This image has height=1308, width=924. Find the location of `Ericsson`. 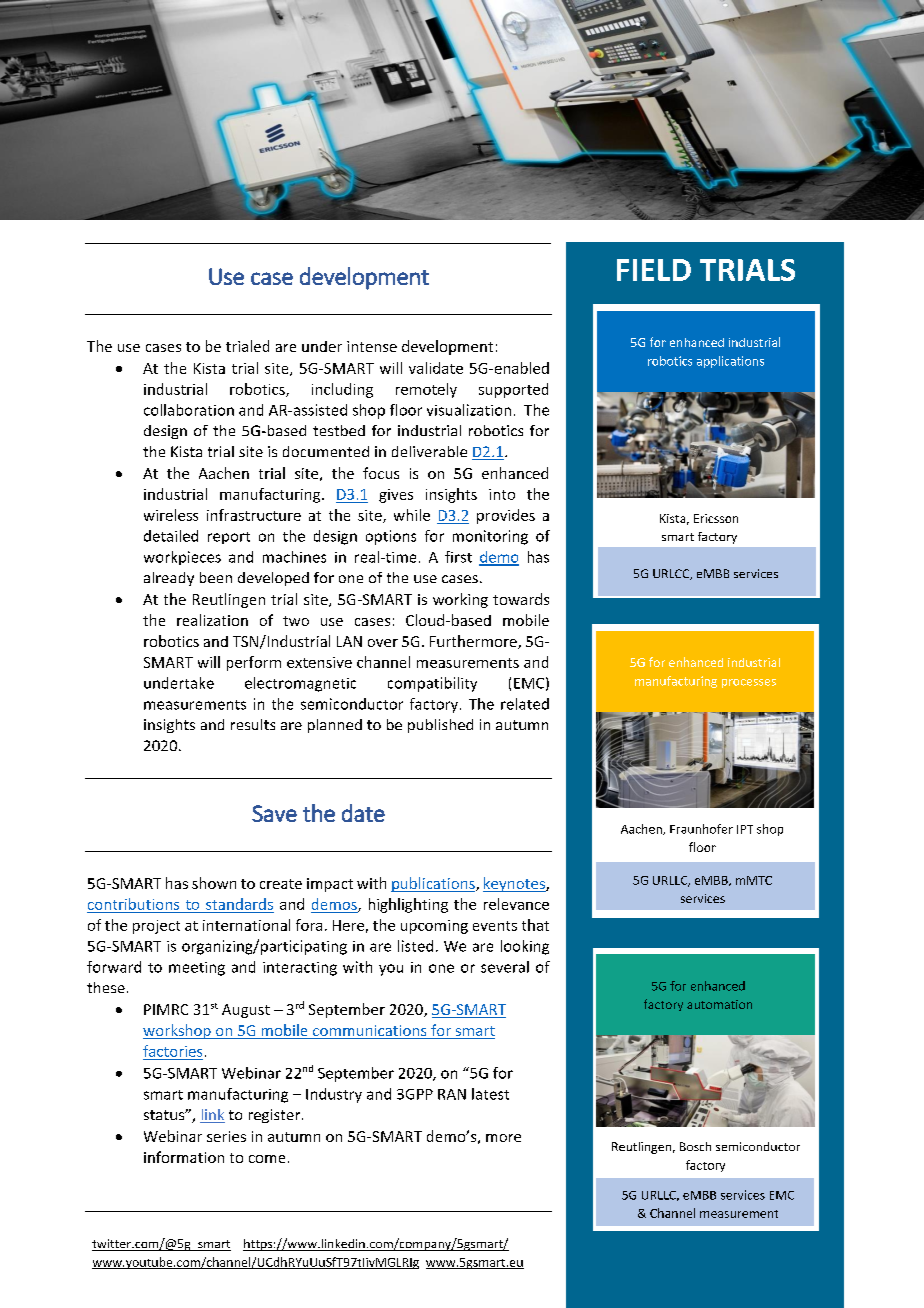

Ericsson is located at coordinates (716, 518).
